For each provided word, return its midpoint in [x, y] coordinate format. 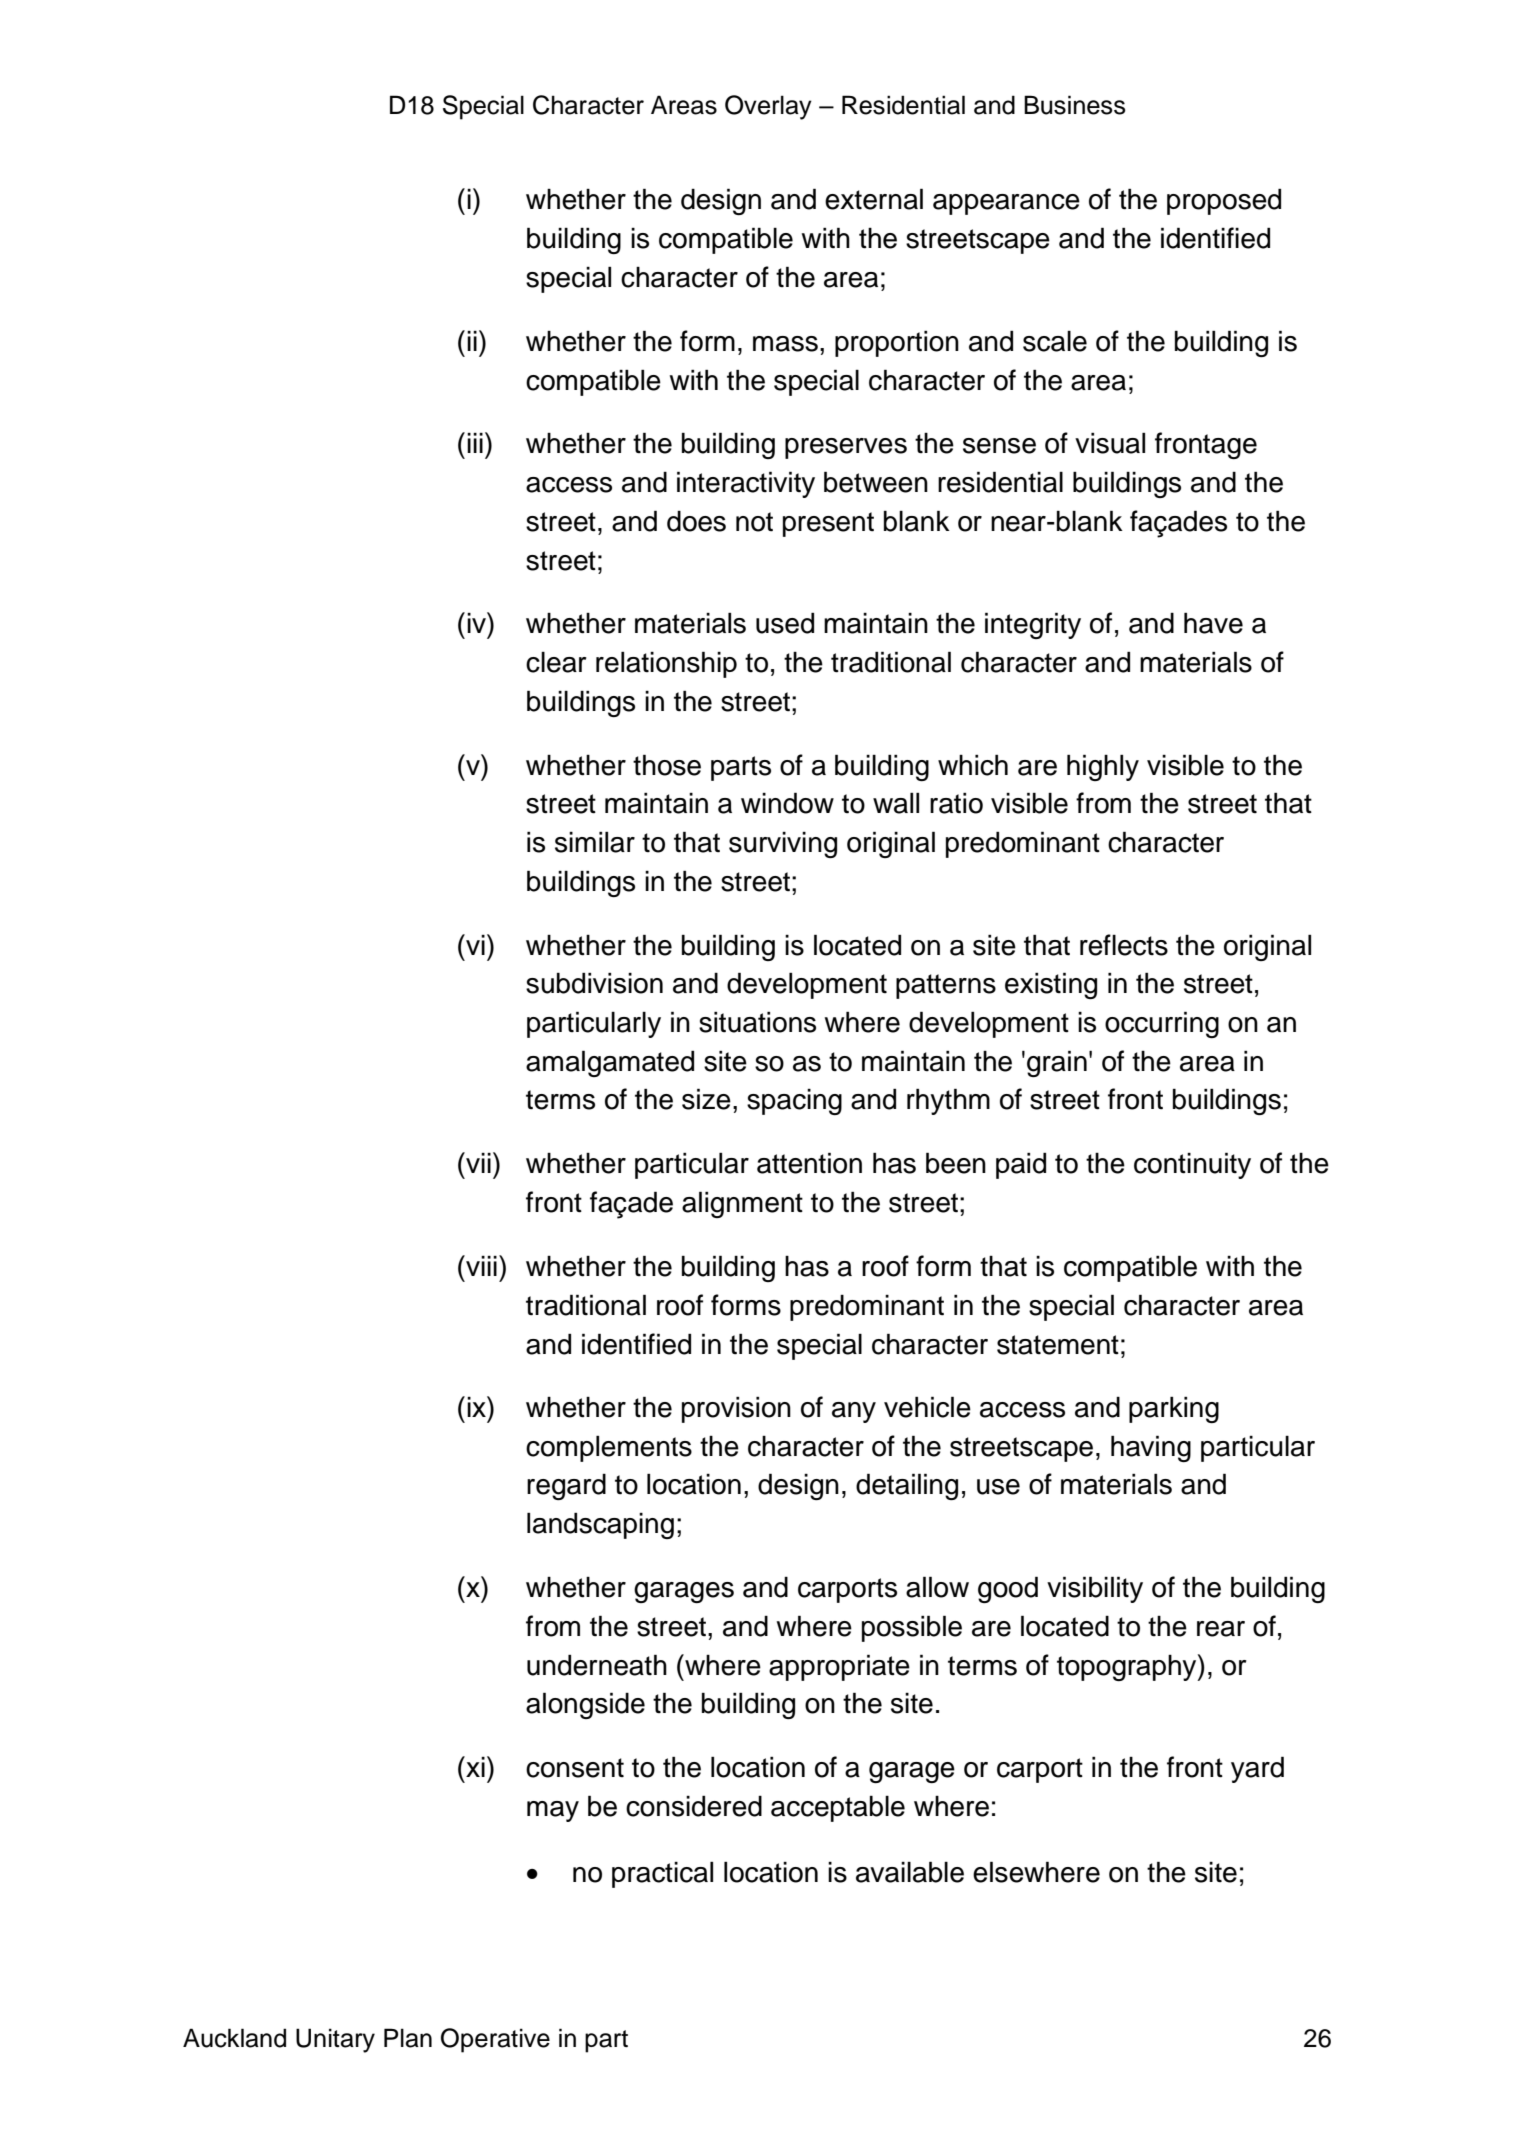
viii [480, 1265]
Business [1075, 105]
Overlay [768, 107]
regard [566, 1486]
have [1213, 623]
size [706, 1099]
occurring [1162, 1024]
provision [736, 1409]
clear [556, 662]
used [785, 623]
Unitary [335, 2040]
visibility [1095, 1589]
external [874, 199]
